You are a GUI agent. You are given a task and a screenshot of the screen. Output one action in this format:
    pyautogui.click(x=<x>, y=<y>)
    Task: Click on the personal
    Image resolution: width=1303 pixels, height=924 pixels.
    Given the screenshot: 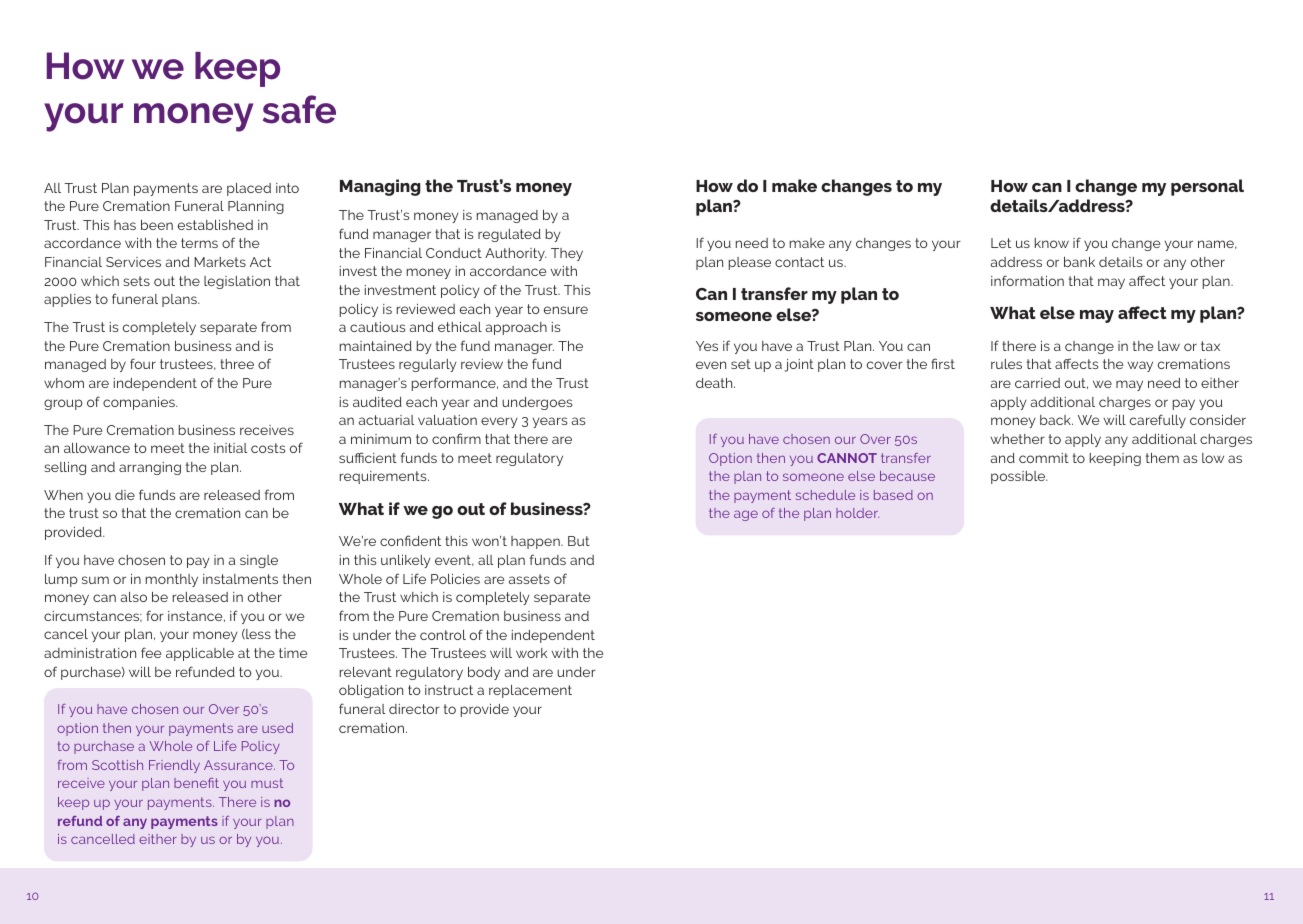 What is the action you would take?
    pyautogui.click(x=1207, y=187)
